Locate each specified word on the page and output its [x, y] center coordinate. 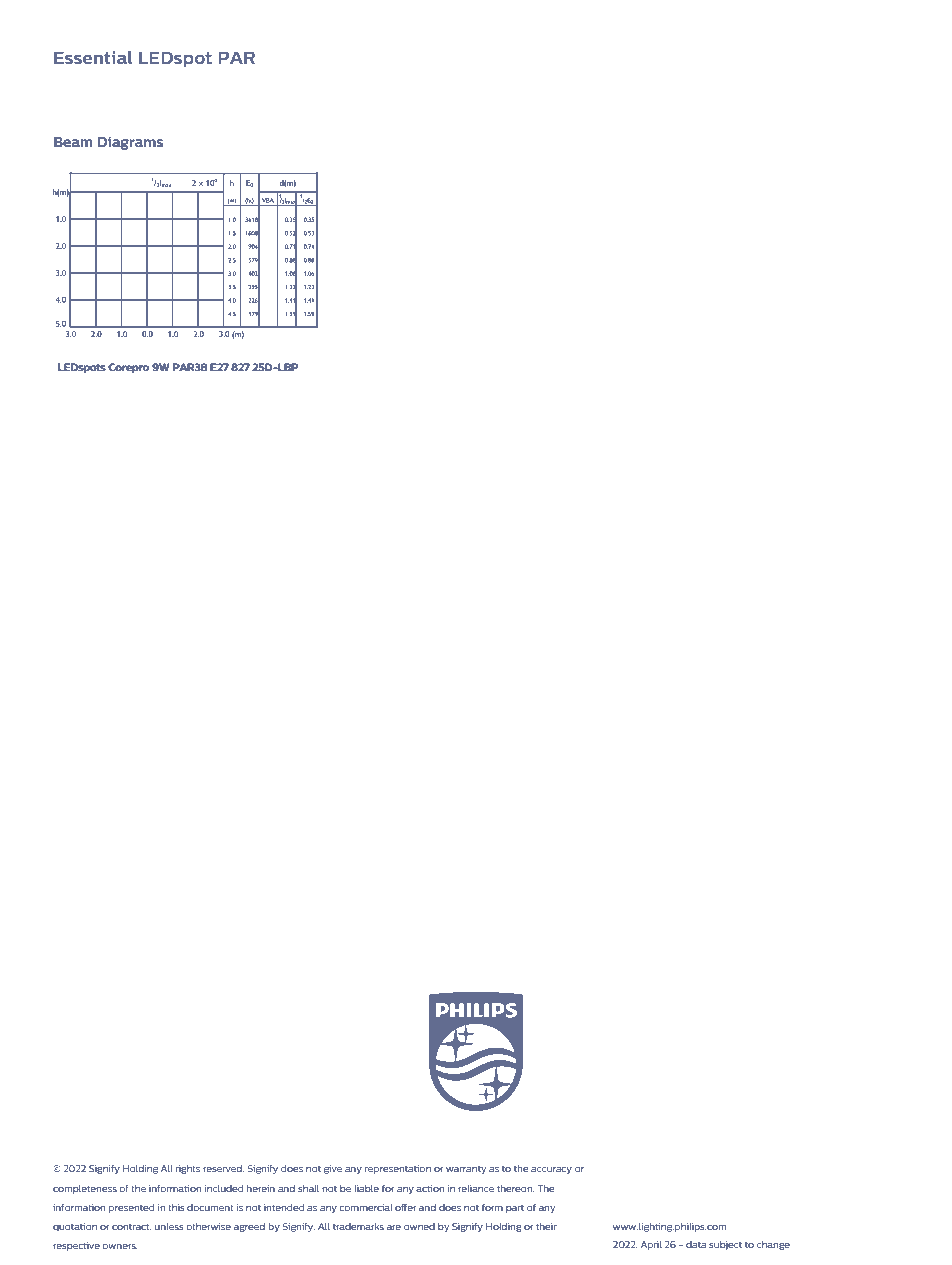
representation [398, 1169]
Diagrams [130, 143]
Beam [73, 142]
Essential [93, 57]
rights [188, 1169]
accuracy [551, 1170]
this [176, 1207]
